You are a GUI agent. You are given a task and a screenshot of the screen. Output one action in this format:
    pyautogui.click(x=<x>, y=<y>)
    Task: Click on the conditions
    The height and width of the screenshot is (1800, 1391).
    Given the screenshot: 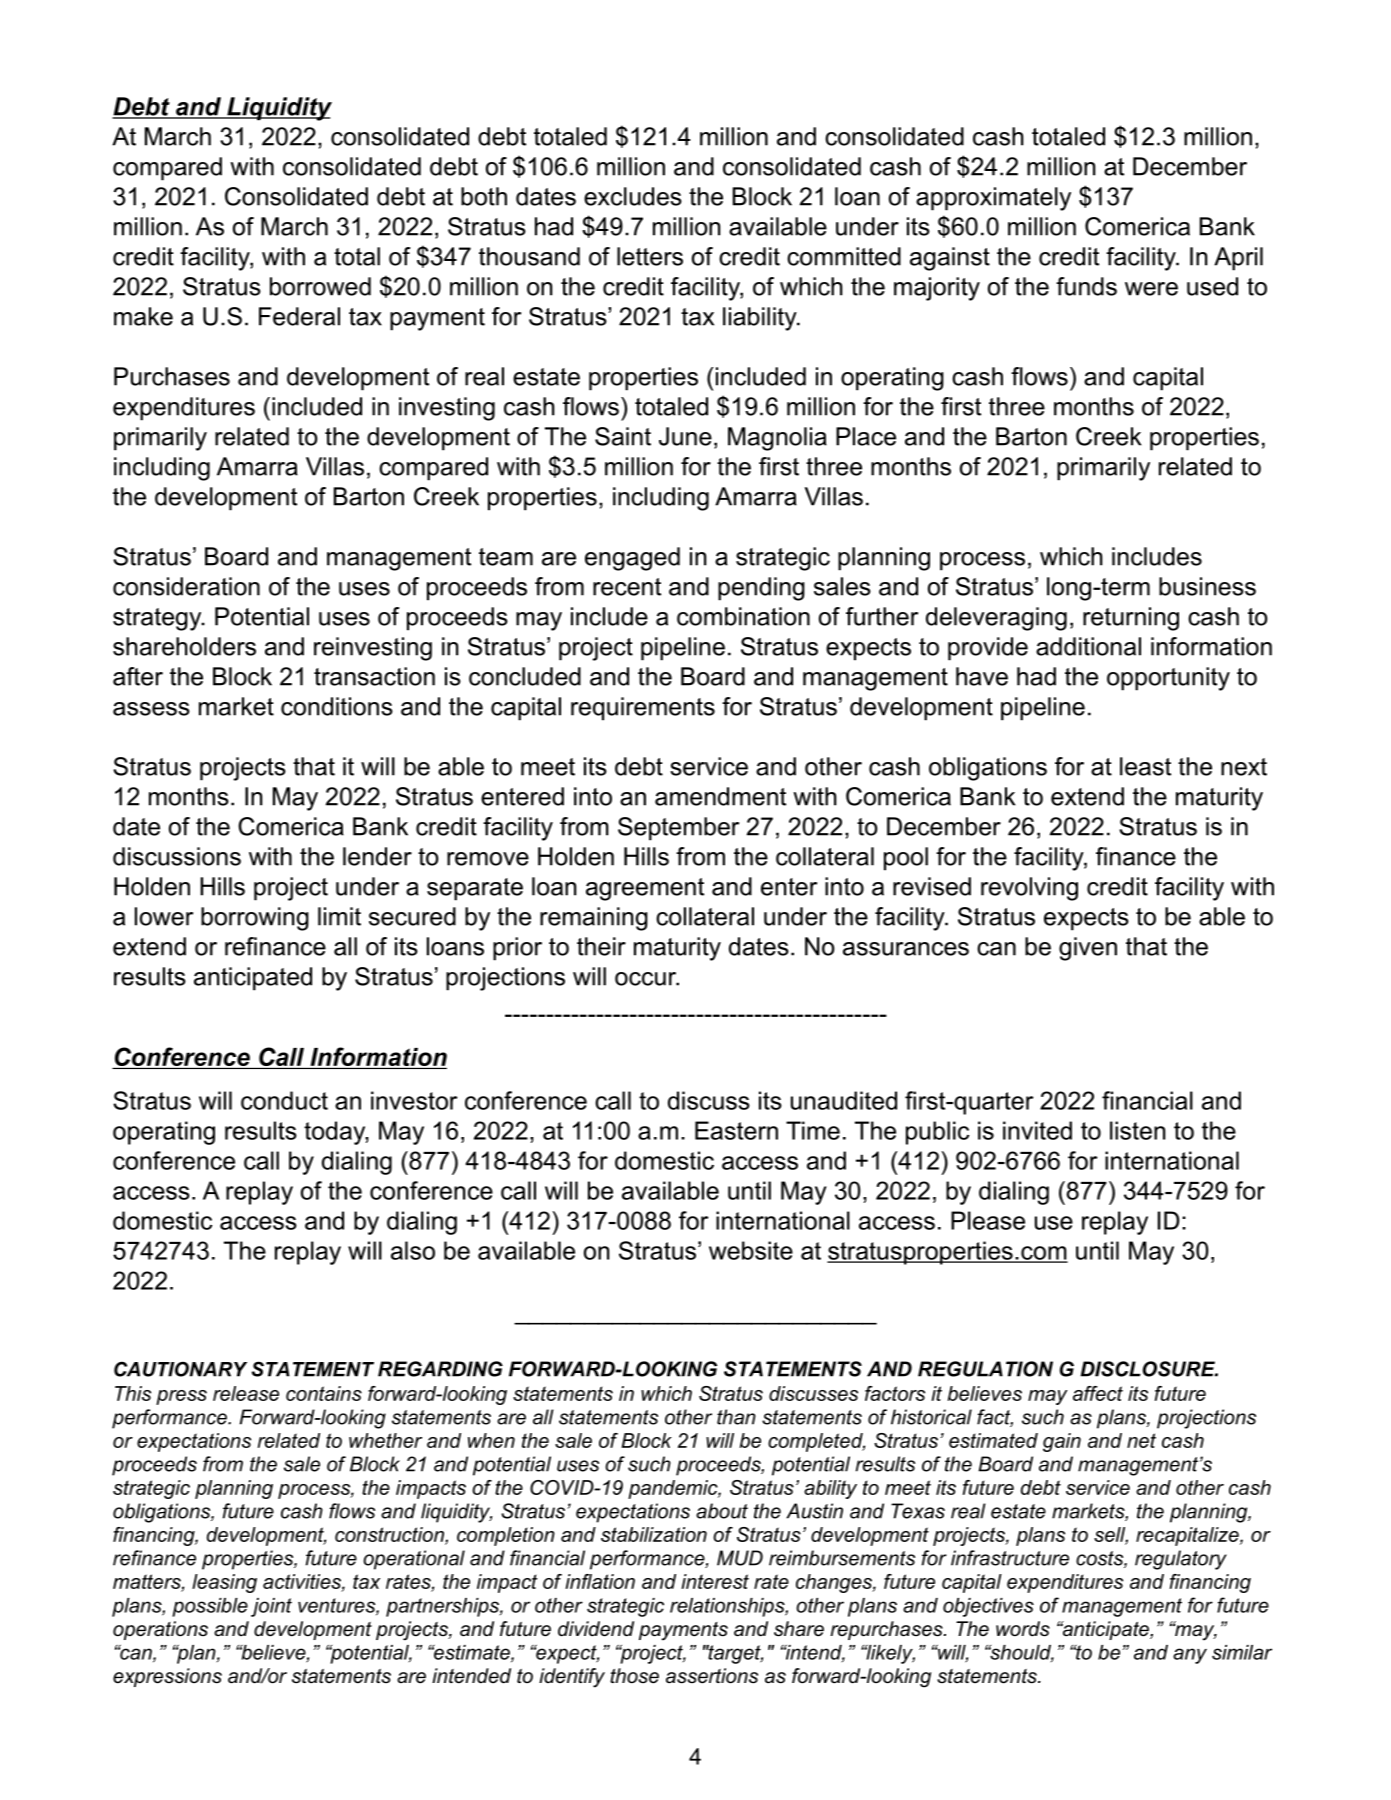 What is the action you would take?
    pyautogui.click(x=337, y=706)
